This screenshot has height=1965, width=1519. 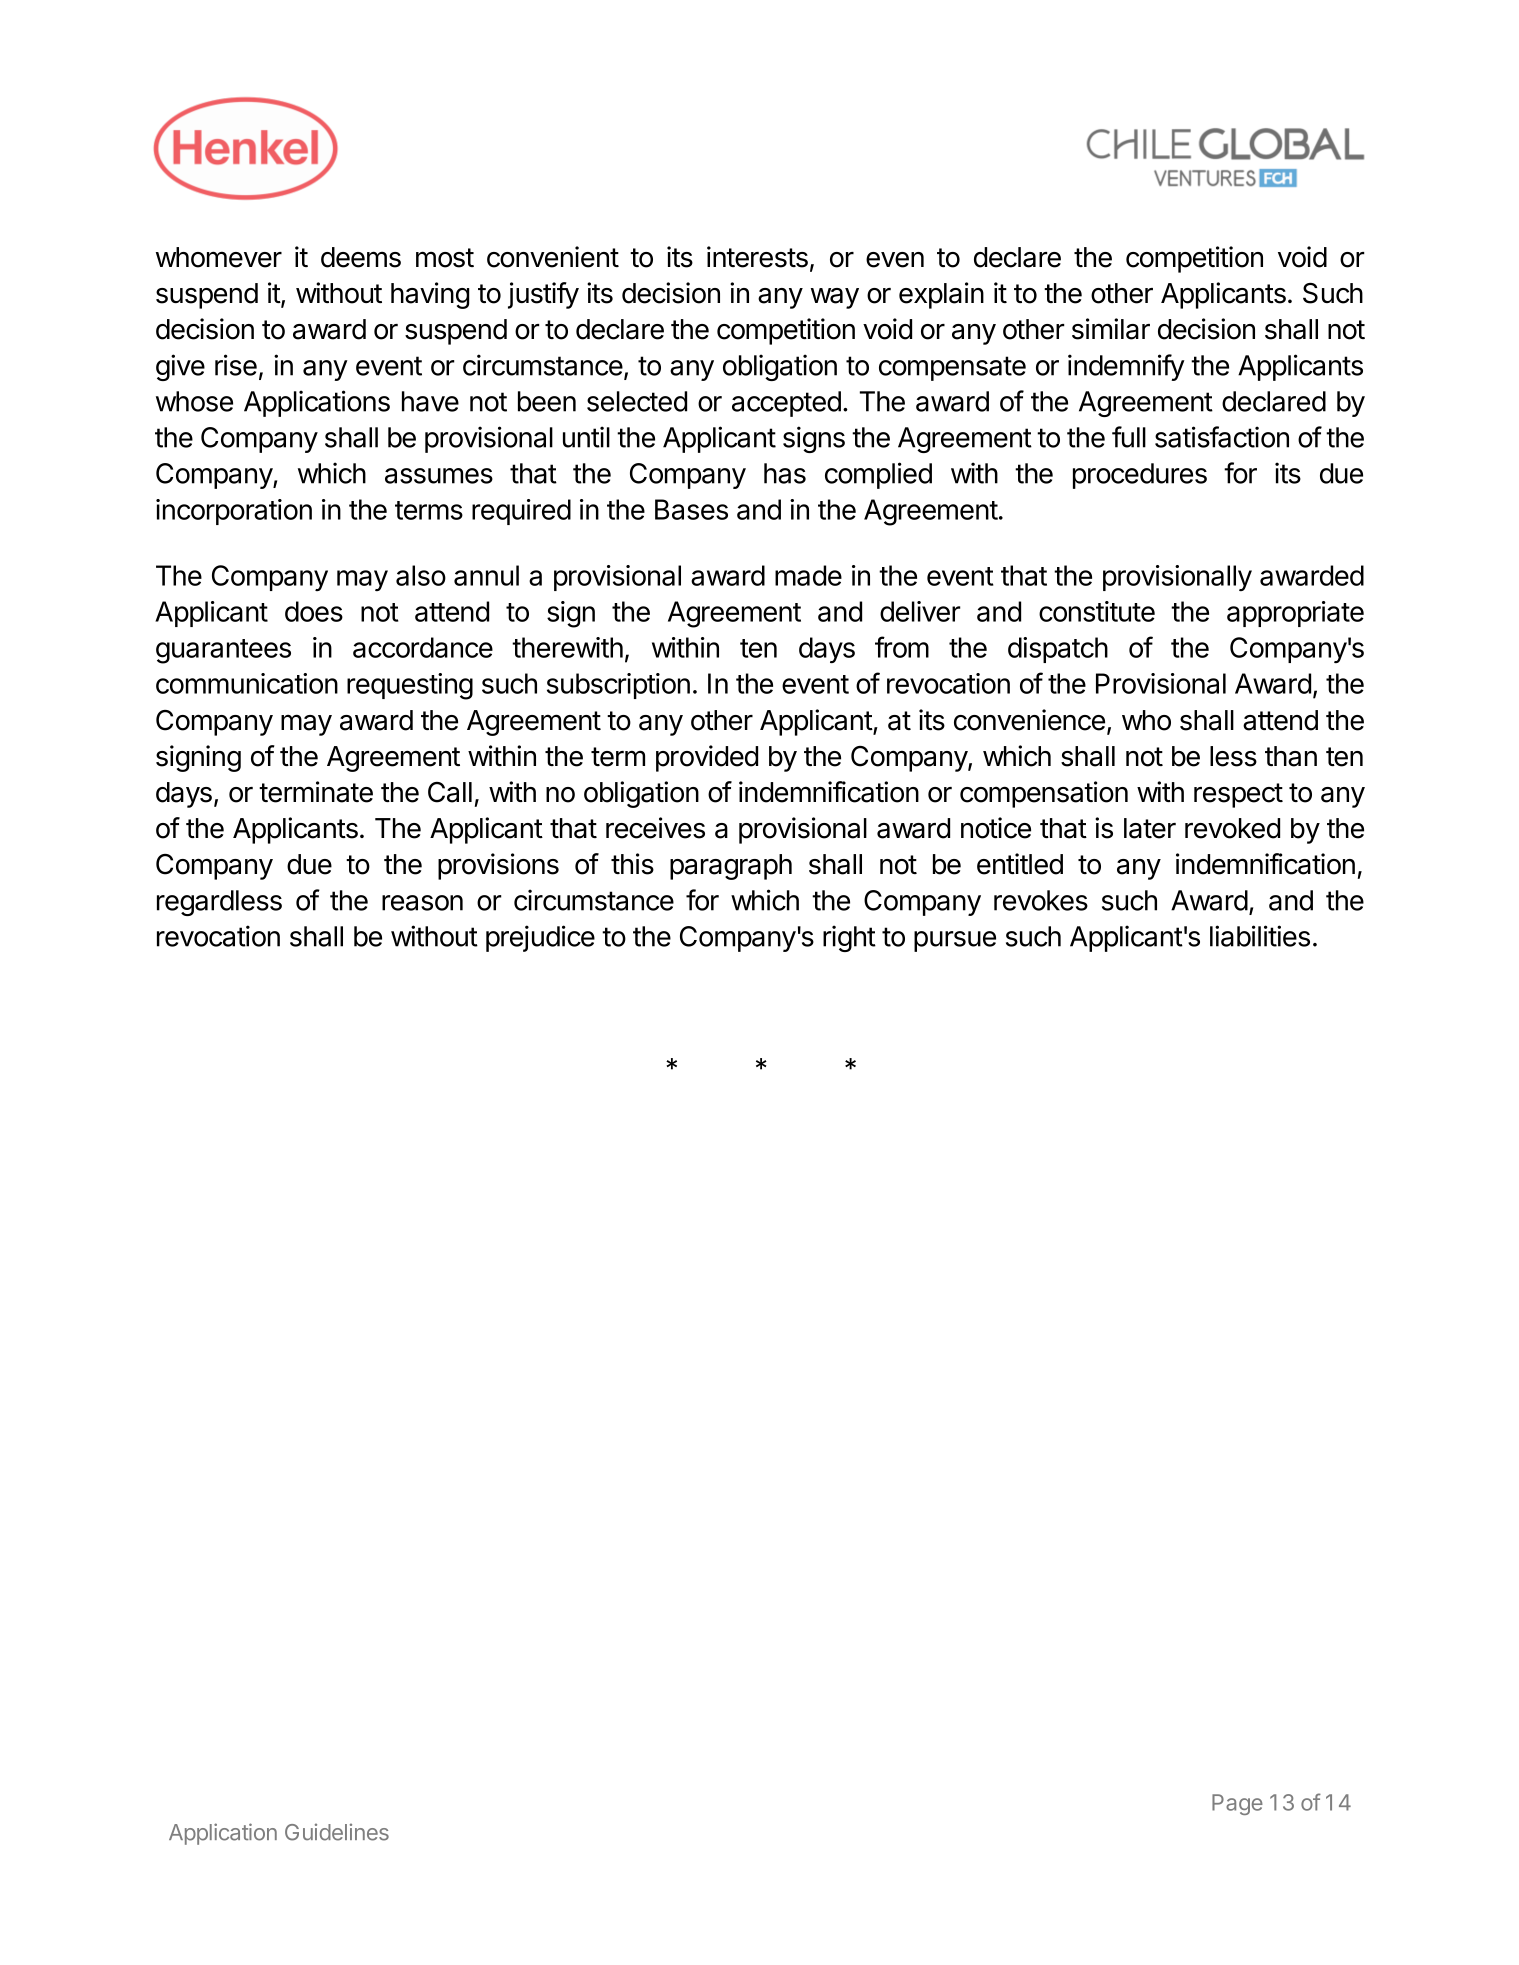 I want to click on similar, so click(x=1111, y=329).
